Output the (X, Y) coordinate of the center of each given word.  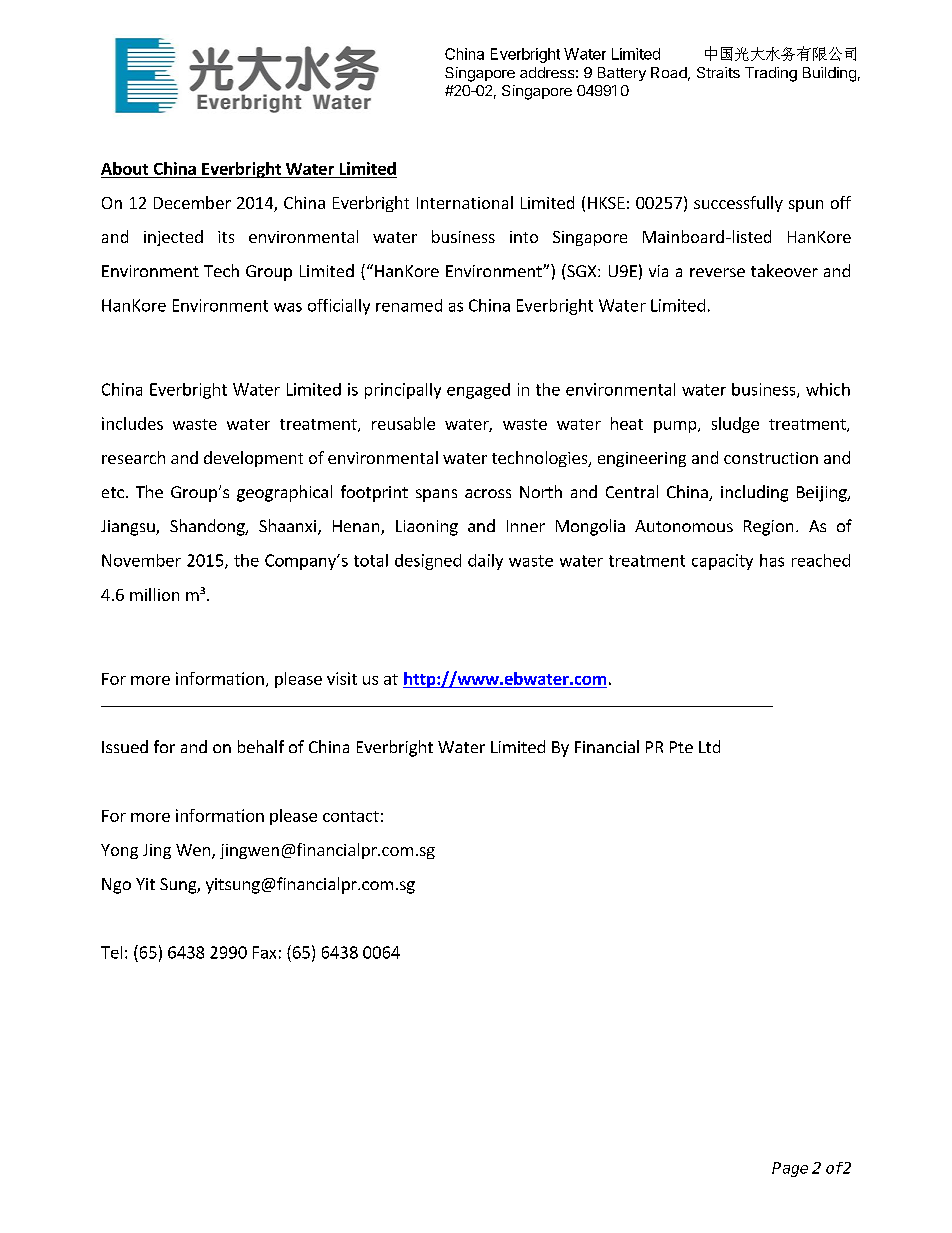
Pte (681, 747)
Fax (264, 952)
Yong (119, 851)
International (465, 202)
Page (790, 1169)
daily (485, 562)
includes (132, 423)
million (154, 594)
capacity (722, 562)
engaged (478, 391)
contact (351, 816)
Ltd (709, 746)
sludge (735, 425)
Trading (771, 74)
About (124, 168)
